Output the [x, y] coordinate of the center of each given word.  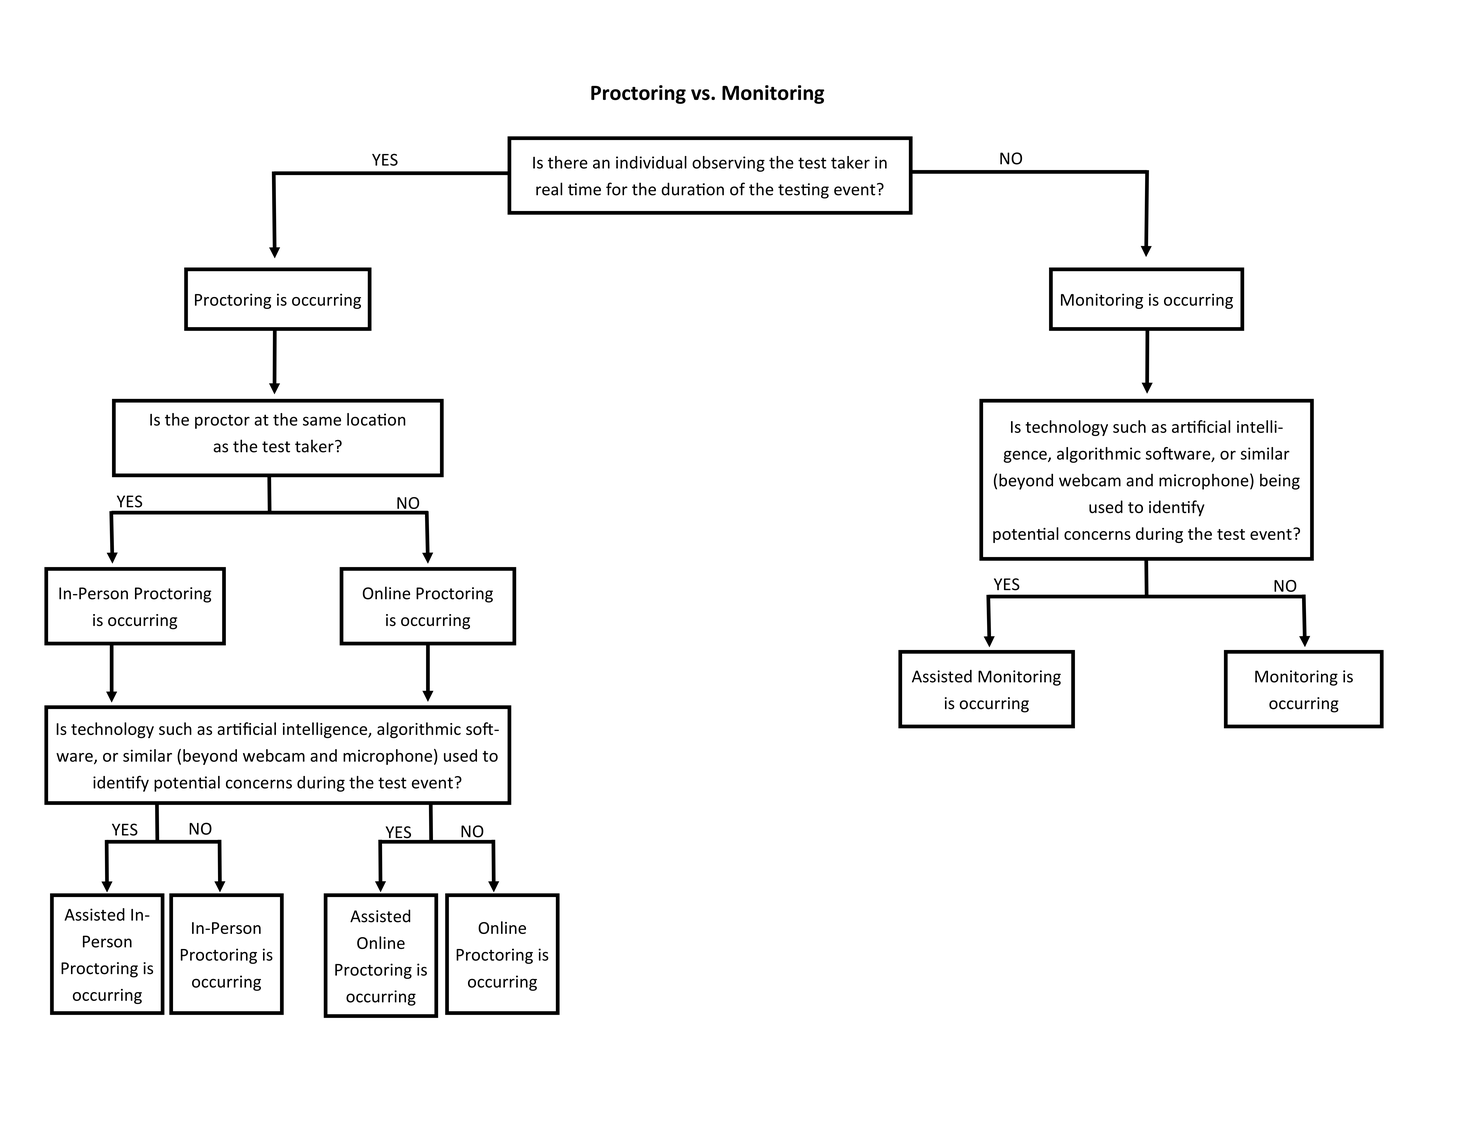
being [1280, 482]
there [568, 162]
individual [651, 162]
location [376, 419]
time [584, 189]
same [322, 421]
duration [692, 189]
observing [728, 164]
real [549, 189]
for [617, 189]
